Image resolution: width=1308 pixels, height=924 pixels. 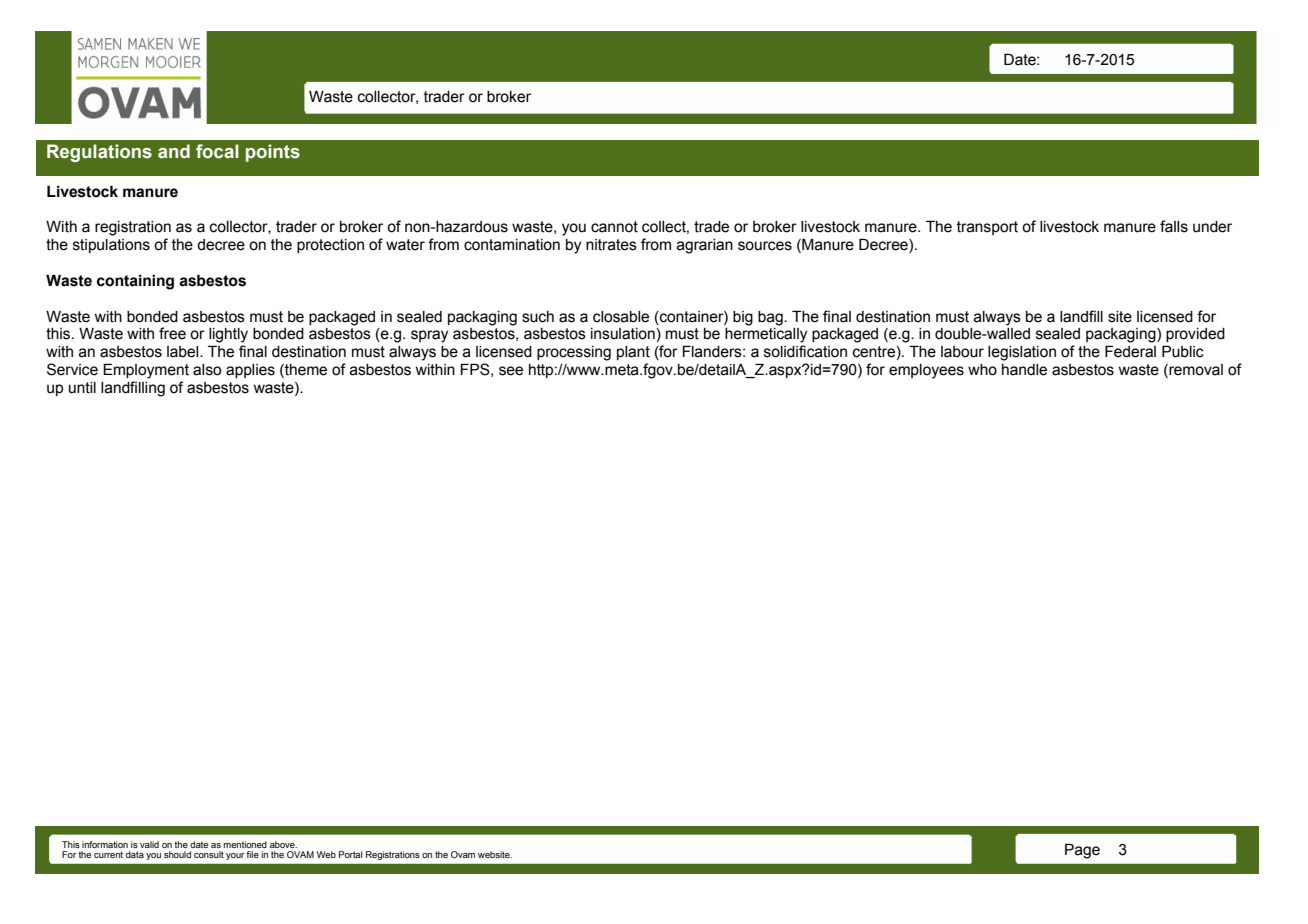 I want to click on handle, so click(x=1024, y=370).
